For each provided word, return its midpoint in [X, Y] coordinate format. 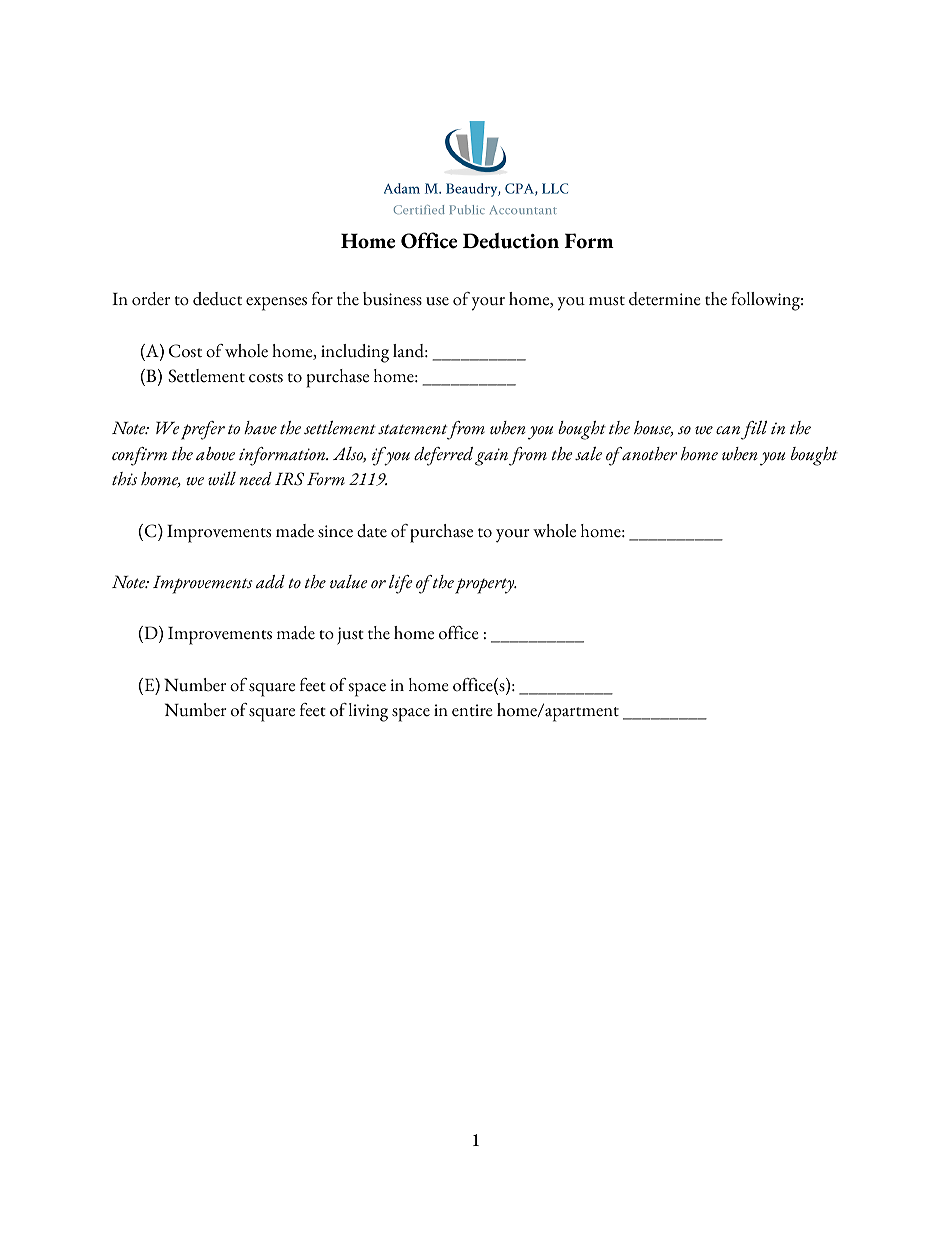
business [392, 299]
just [350, 636]
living [368, 712]
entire [472, 710]
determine [664, 299]
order [151, 299]
